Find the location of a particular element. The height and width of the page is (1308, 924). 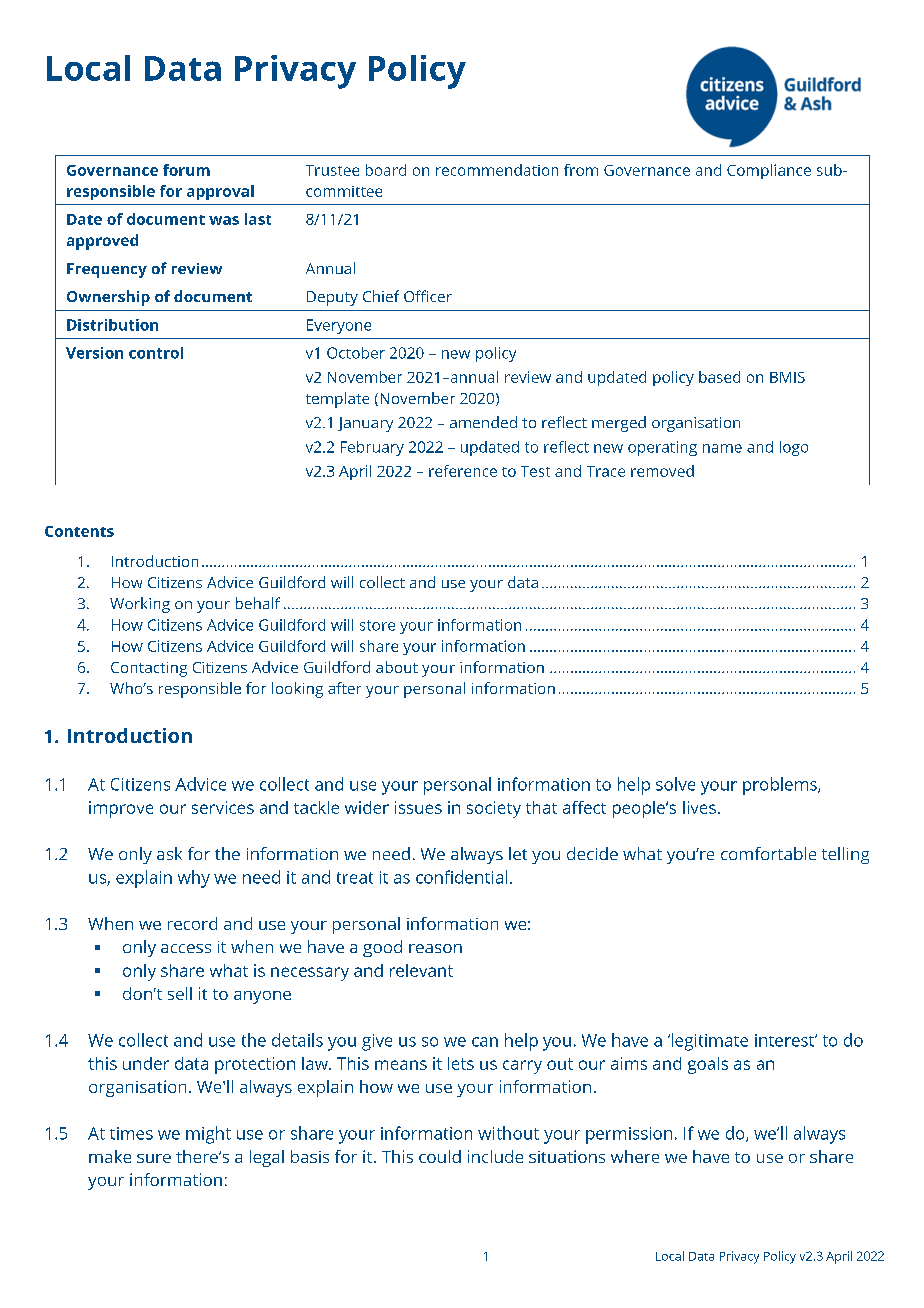

society is located at coordinates (494, 809).
